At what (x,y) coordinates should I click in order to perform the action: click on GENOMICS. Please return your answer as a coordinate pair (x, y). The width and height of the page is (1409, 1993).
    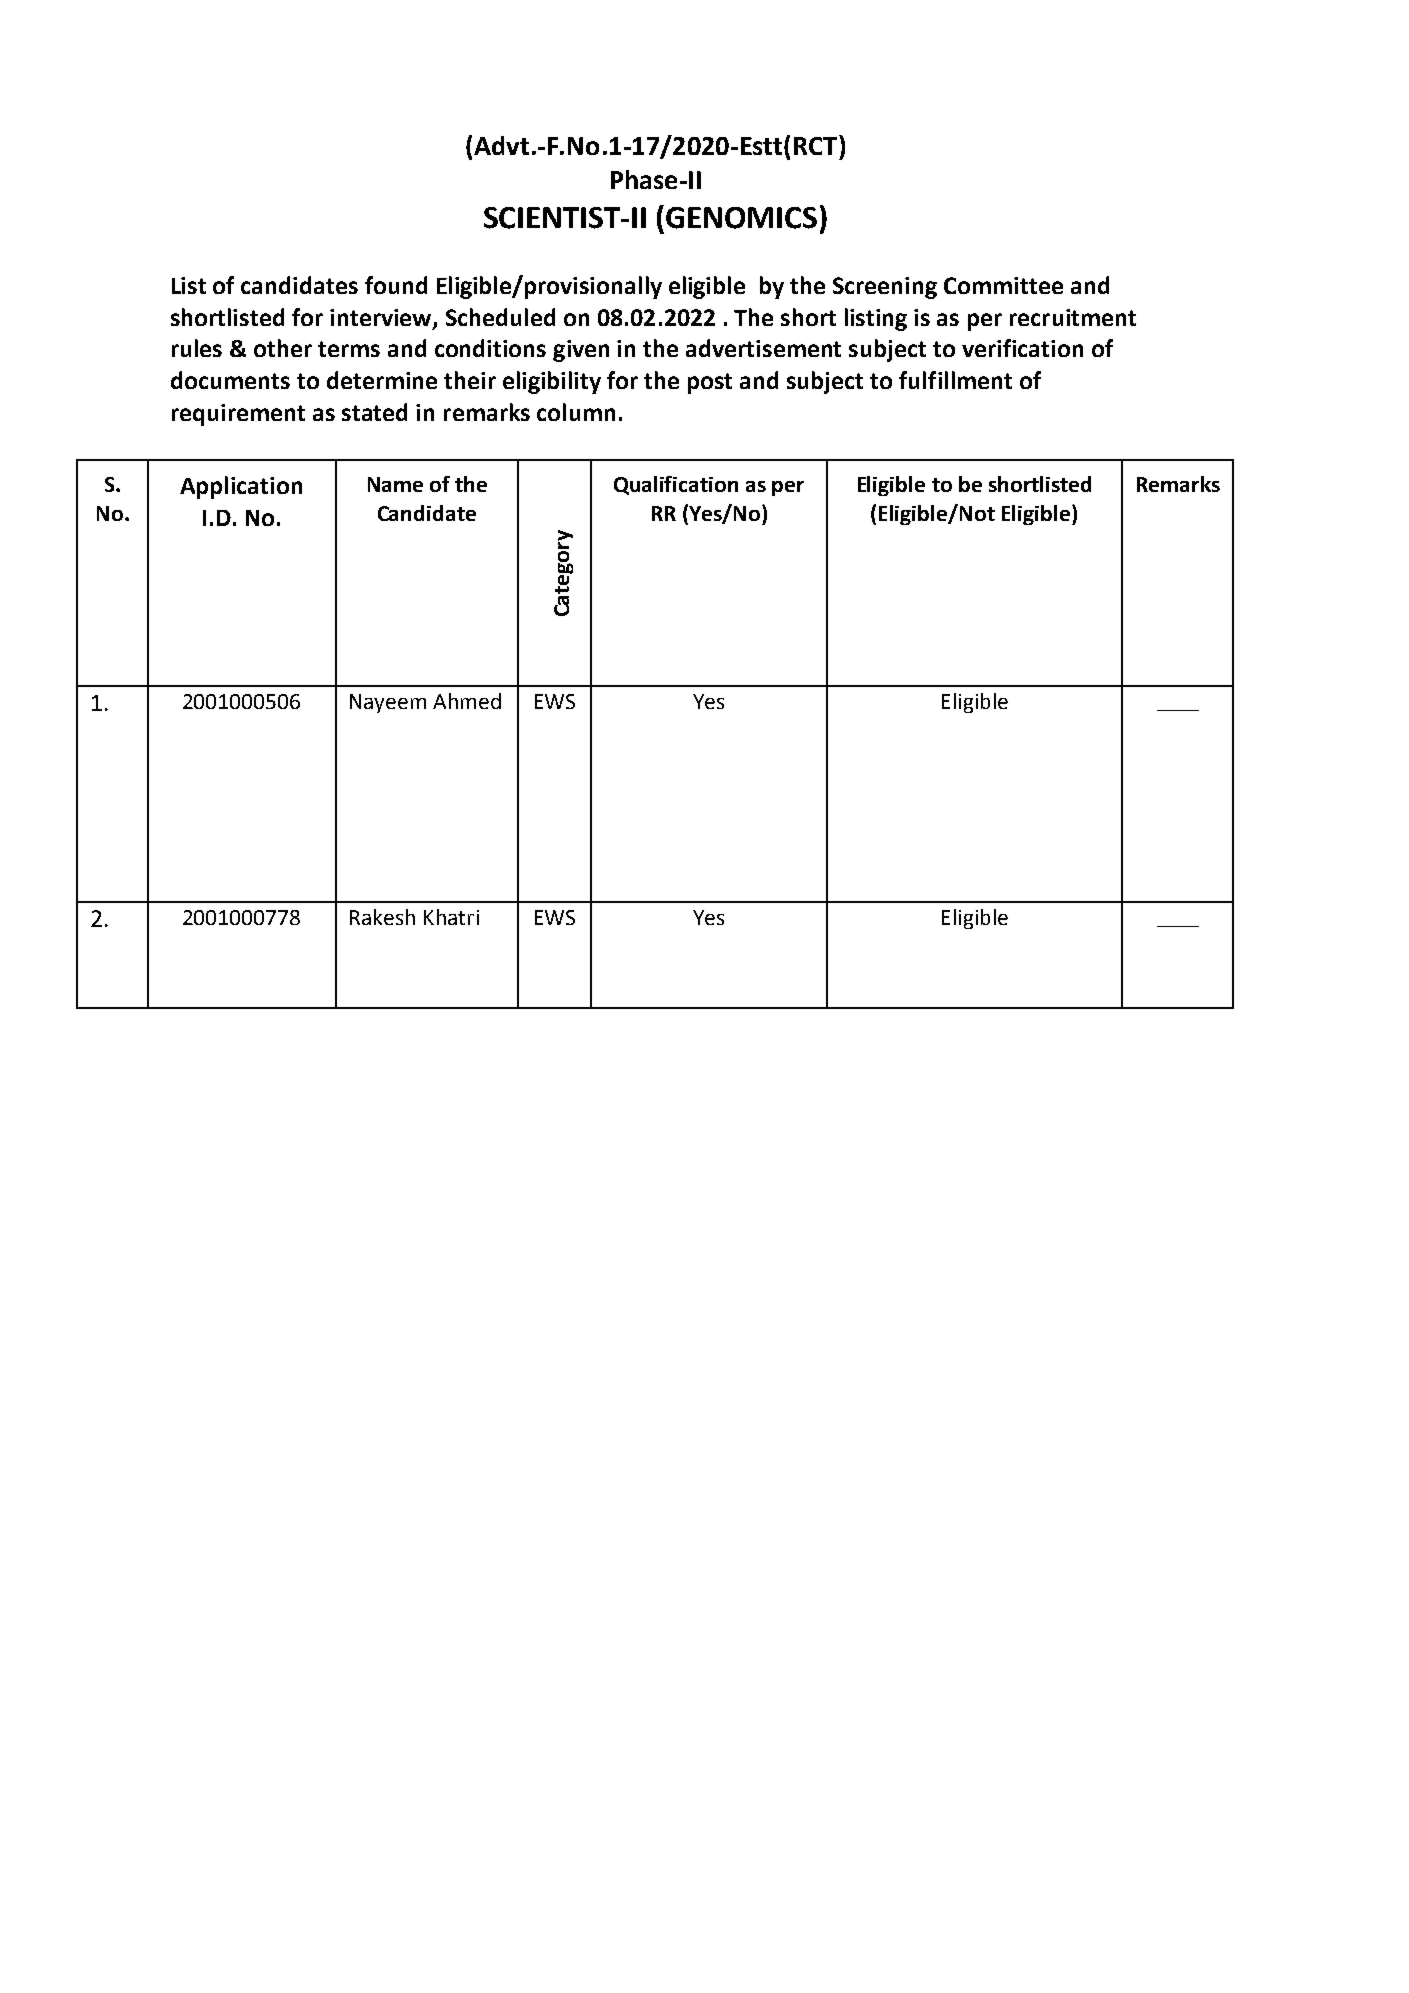
    Looking at the image, I should click on (741, 218).
